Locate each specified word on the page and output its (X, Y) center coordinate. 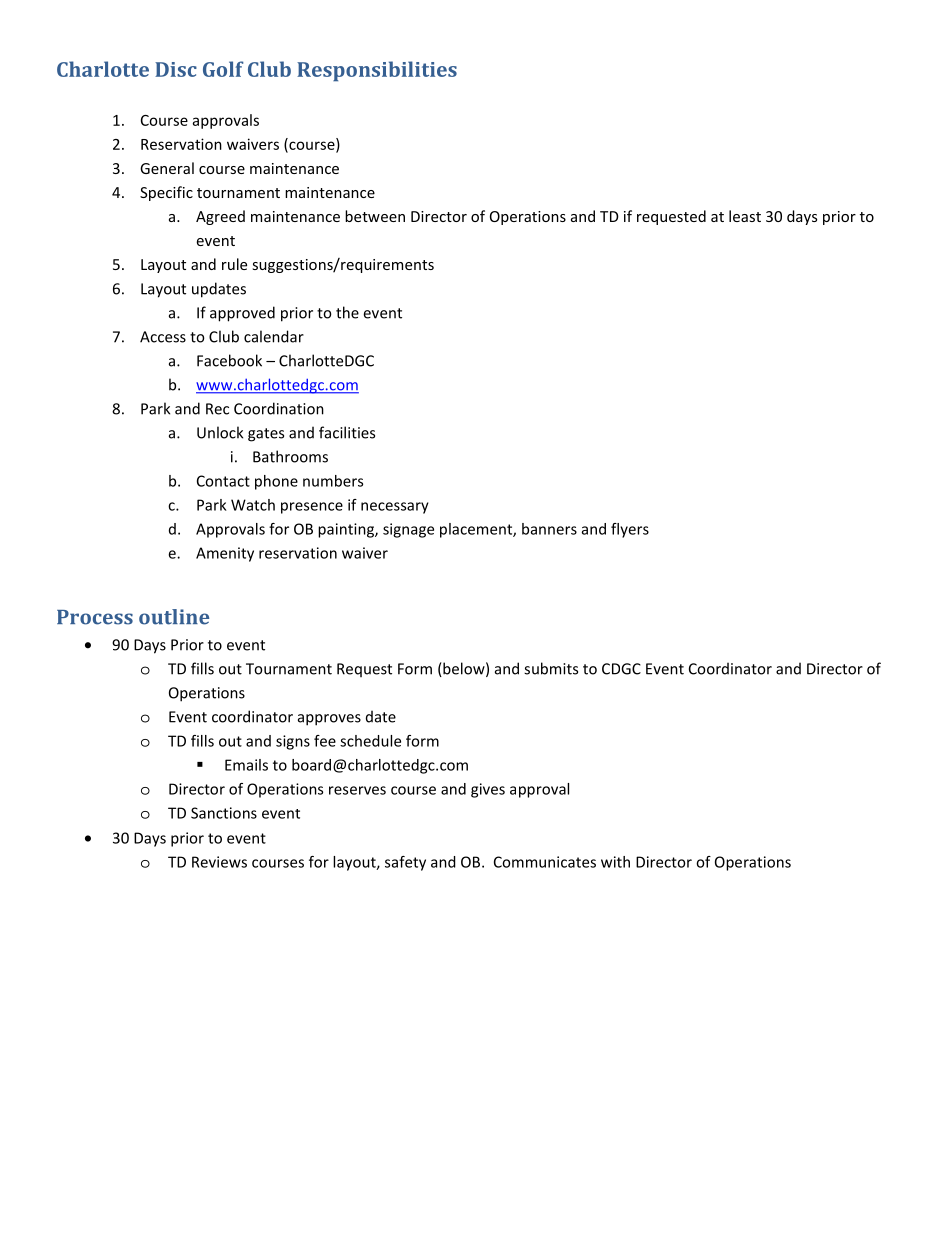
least (745, 216)
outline (174, 617)
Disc (176, 69)
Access (163, 337)
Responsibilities (377, 71)
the (347, 312)
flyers (630, 530)
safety (405, 863)
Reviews (219, 862)
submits (551, 668)
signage (408, 530)
